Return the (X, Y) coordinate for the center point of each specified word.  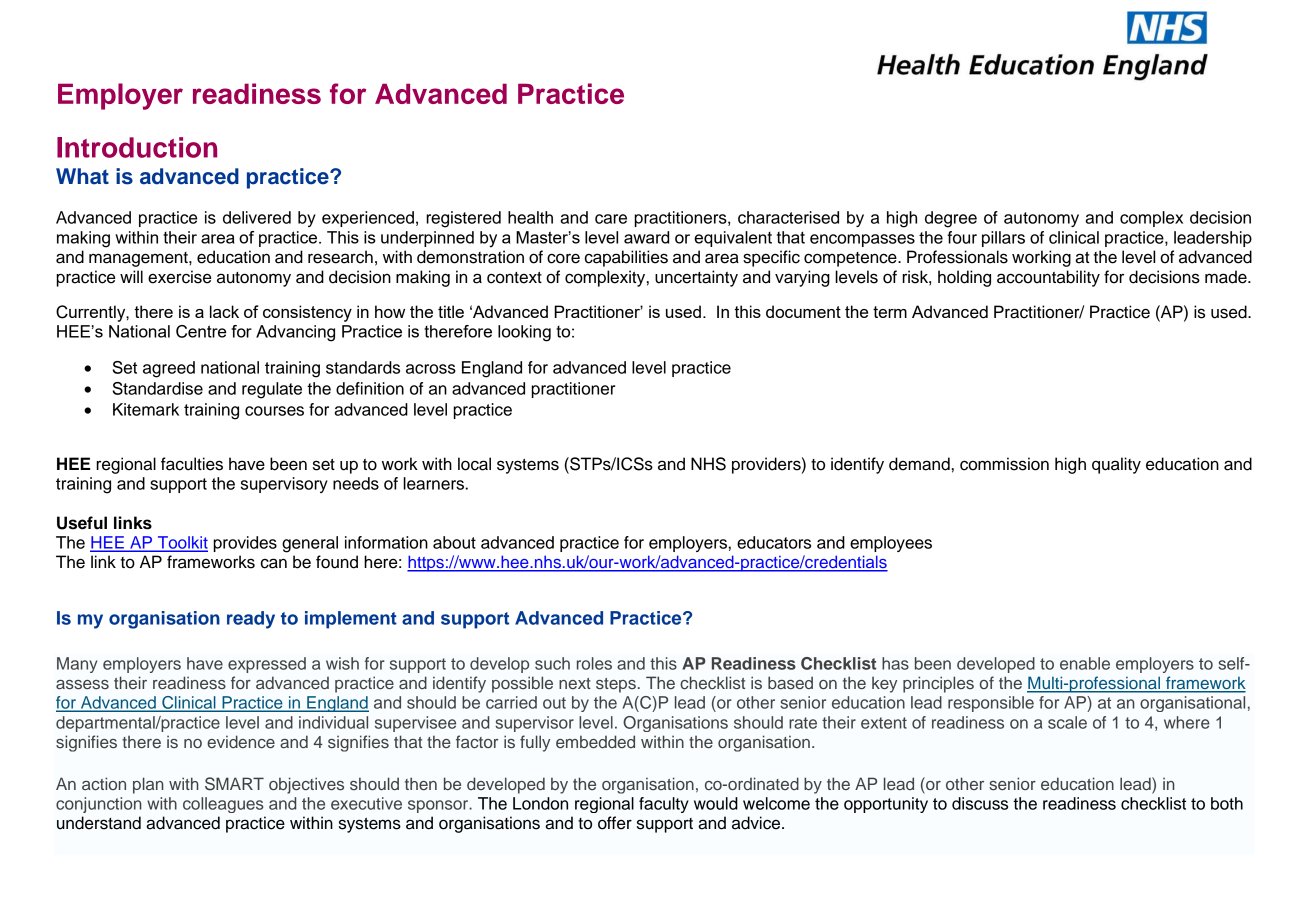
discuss (980, 803)
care (611, 219)
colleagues (223, 805)
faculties (192, 464)
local (474, 464)
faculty (664, 805)
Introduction (137, 147)
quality (1116, 465)
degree (951, 219)
